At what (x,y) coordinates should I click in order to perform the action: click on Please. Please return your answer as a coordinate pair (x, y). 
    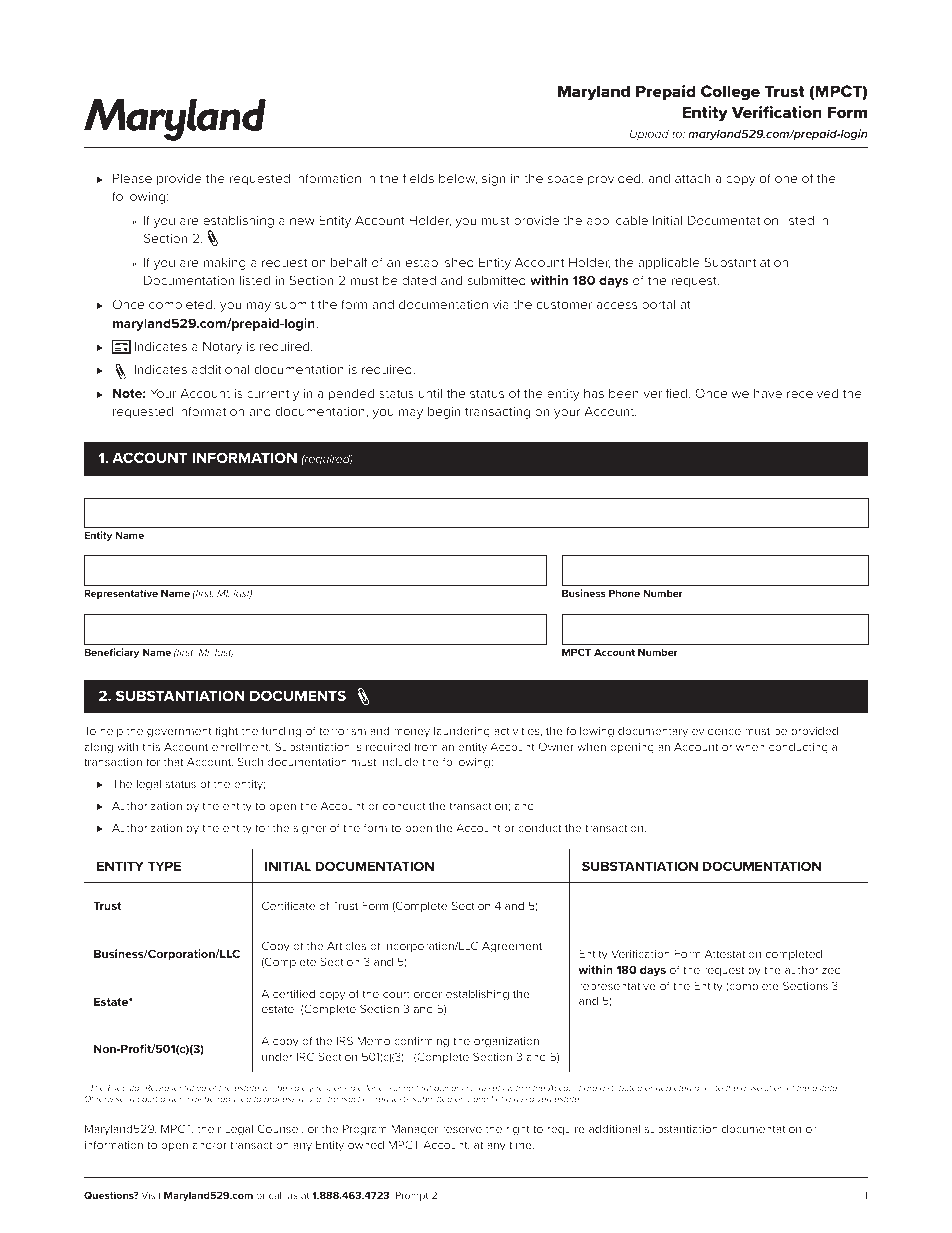
    Looking at the image, I should click on (132, 178).
